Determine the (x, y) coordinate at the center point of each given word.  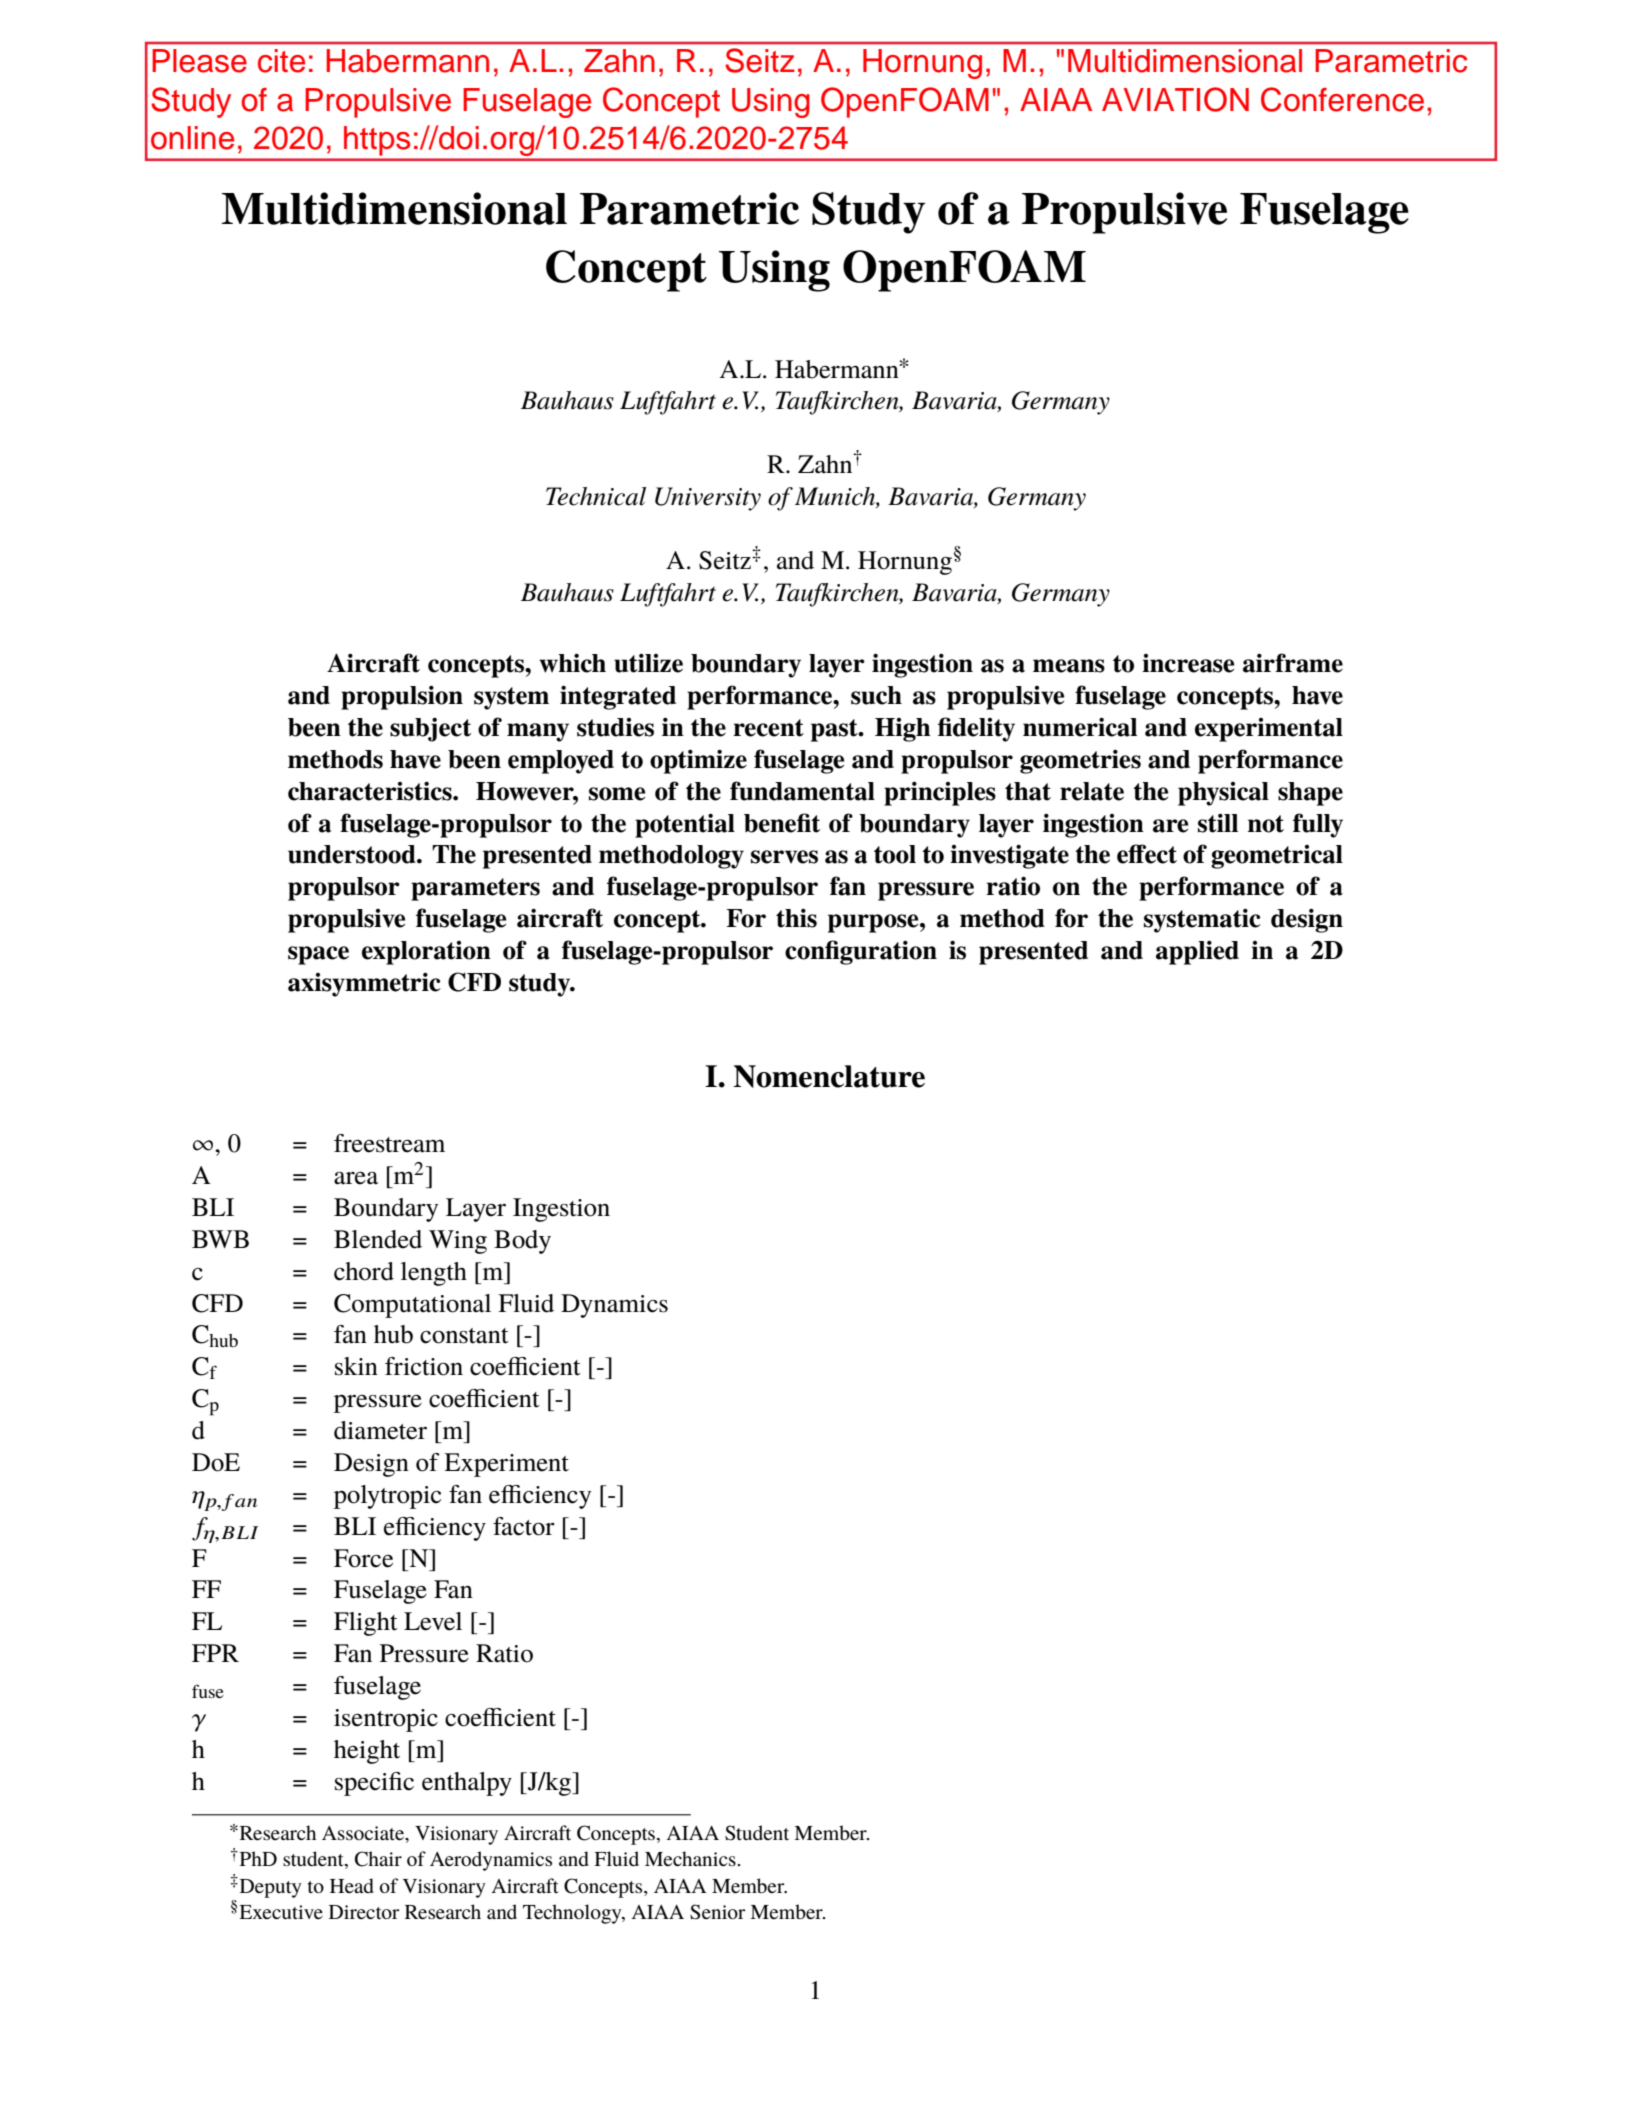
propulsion (402, 697)
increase (1188, 663)
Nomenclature (829, 1076)
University (708, 499)
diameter (380, 1430)
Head (352, 1885)
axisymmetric (364, 984)
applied (1197, 952)
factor (524, 1526)
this (796, 918)
